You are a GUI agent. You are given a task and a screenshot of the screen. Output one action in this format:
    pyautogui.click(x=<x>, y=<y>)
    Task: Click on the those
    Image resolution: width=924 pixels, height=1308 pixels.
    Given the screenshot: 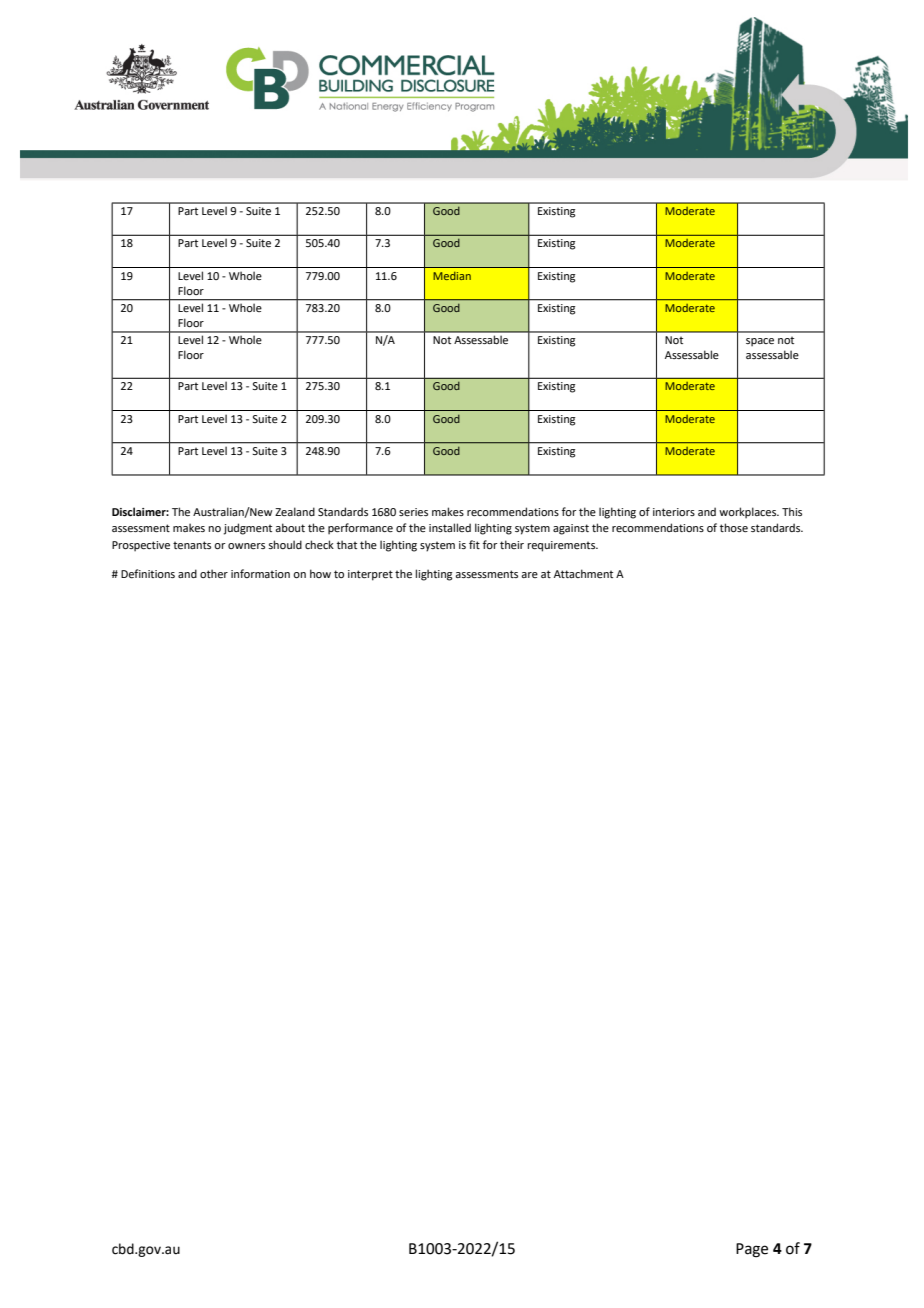 What is the action you would take?
    pyautogui.click(x=734, y=527)
